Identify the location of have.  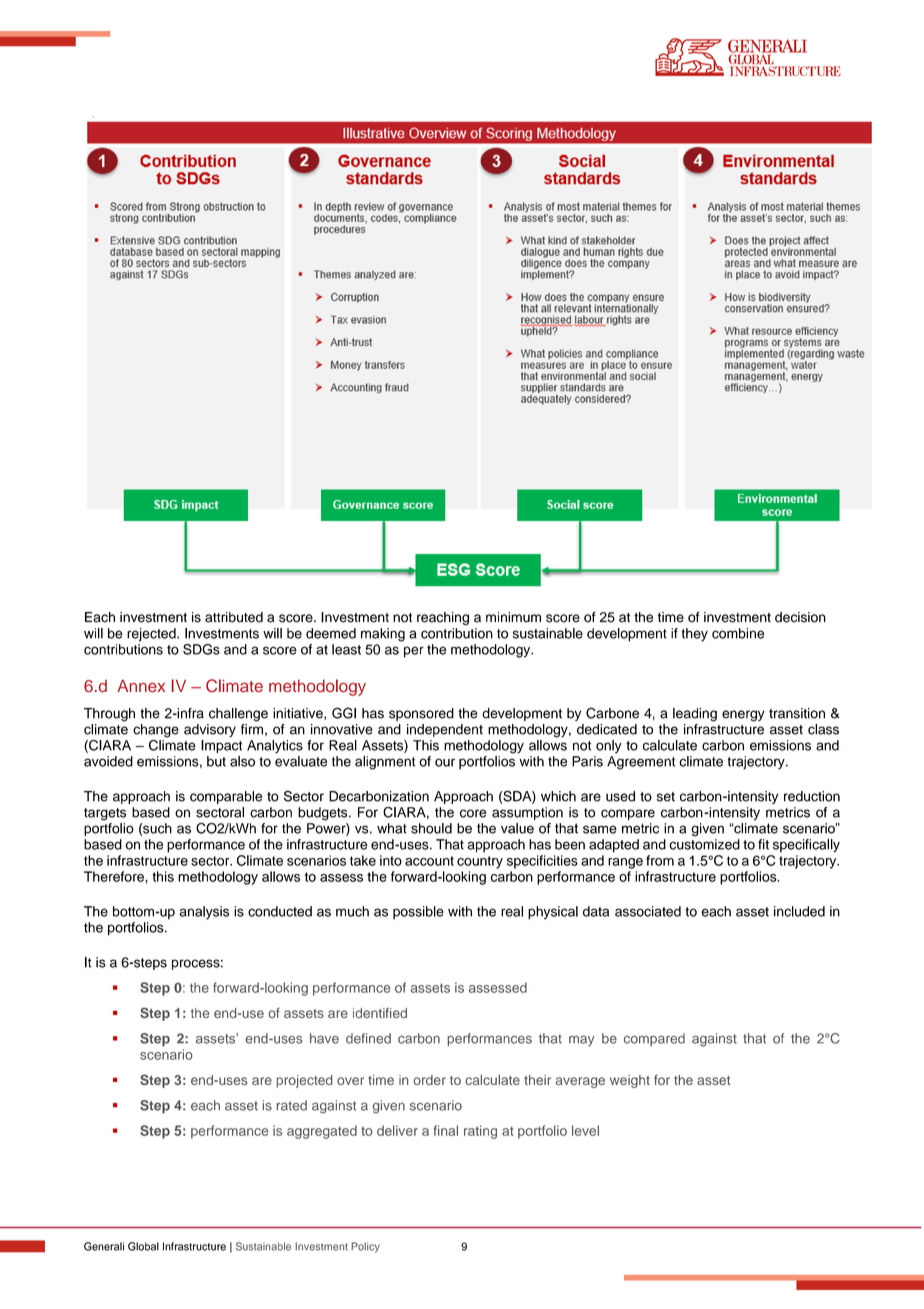
(324, 1038).
